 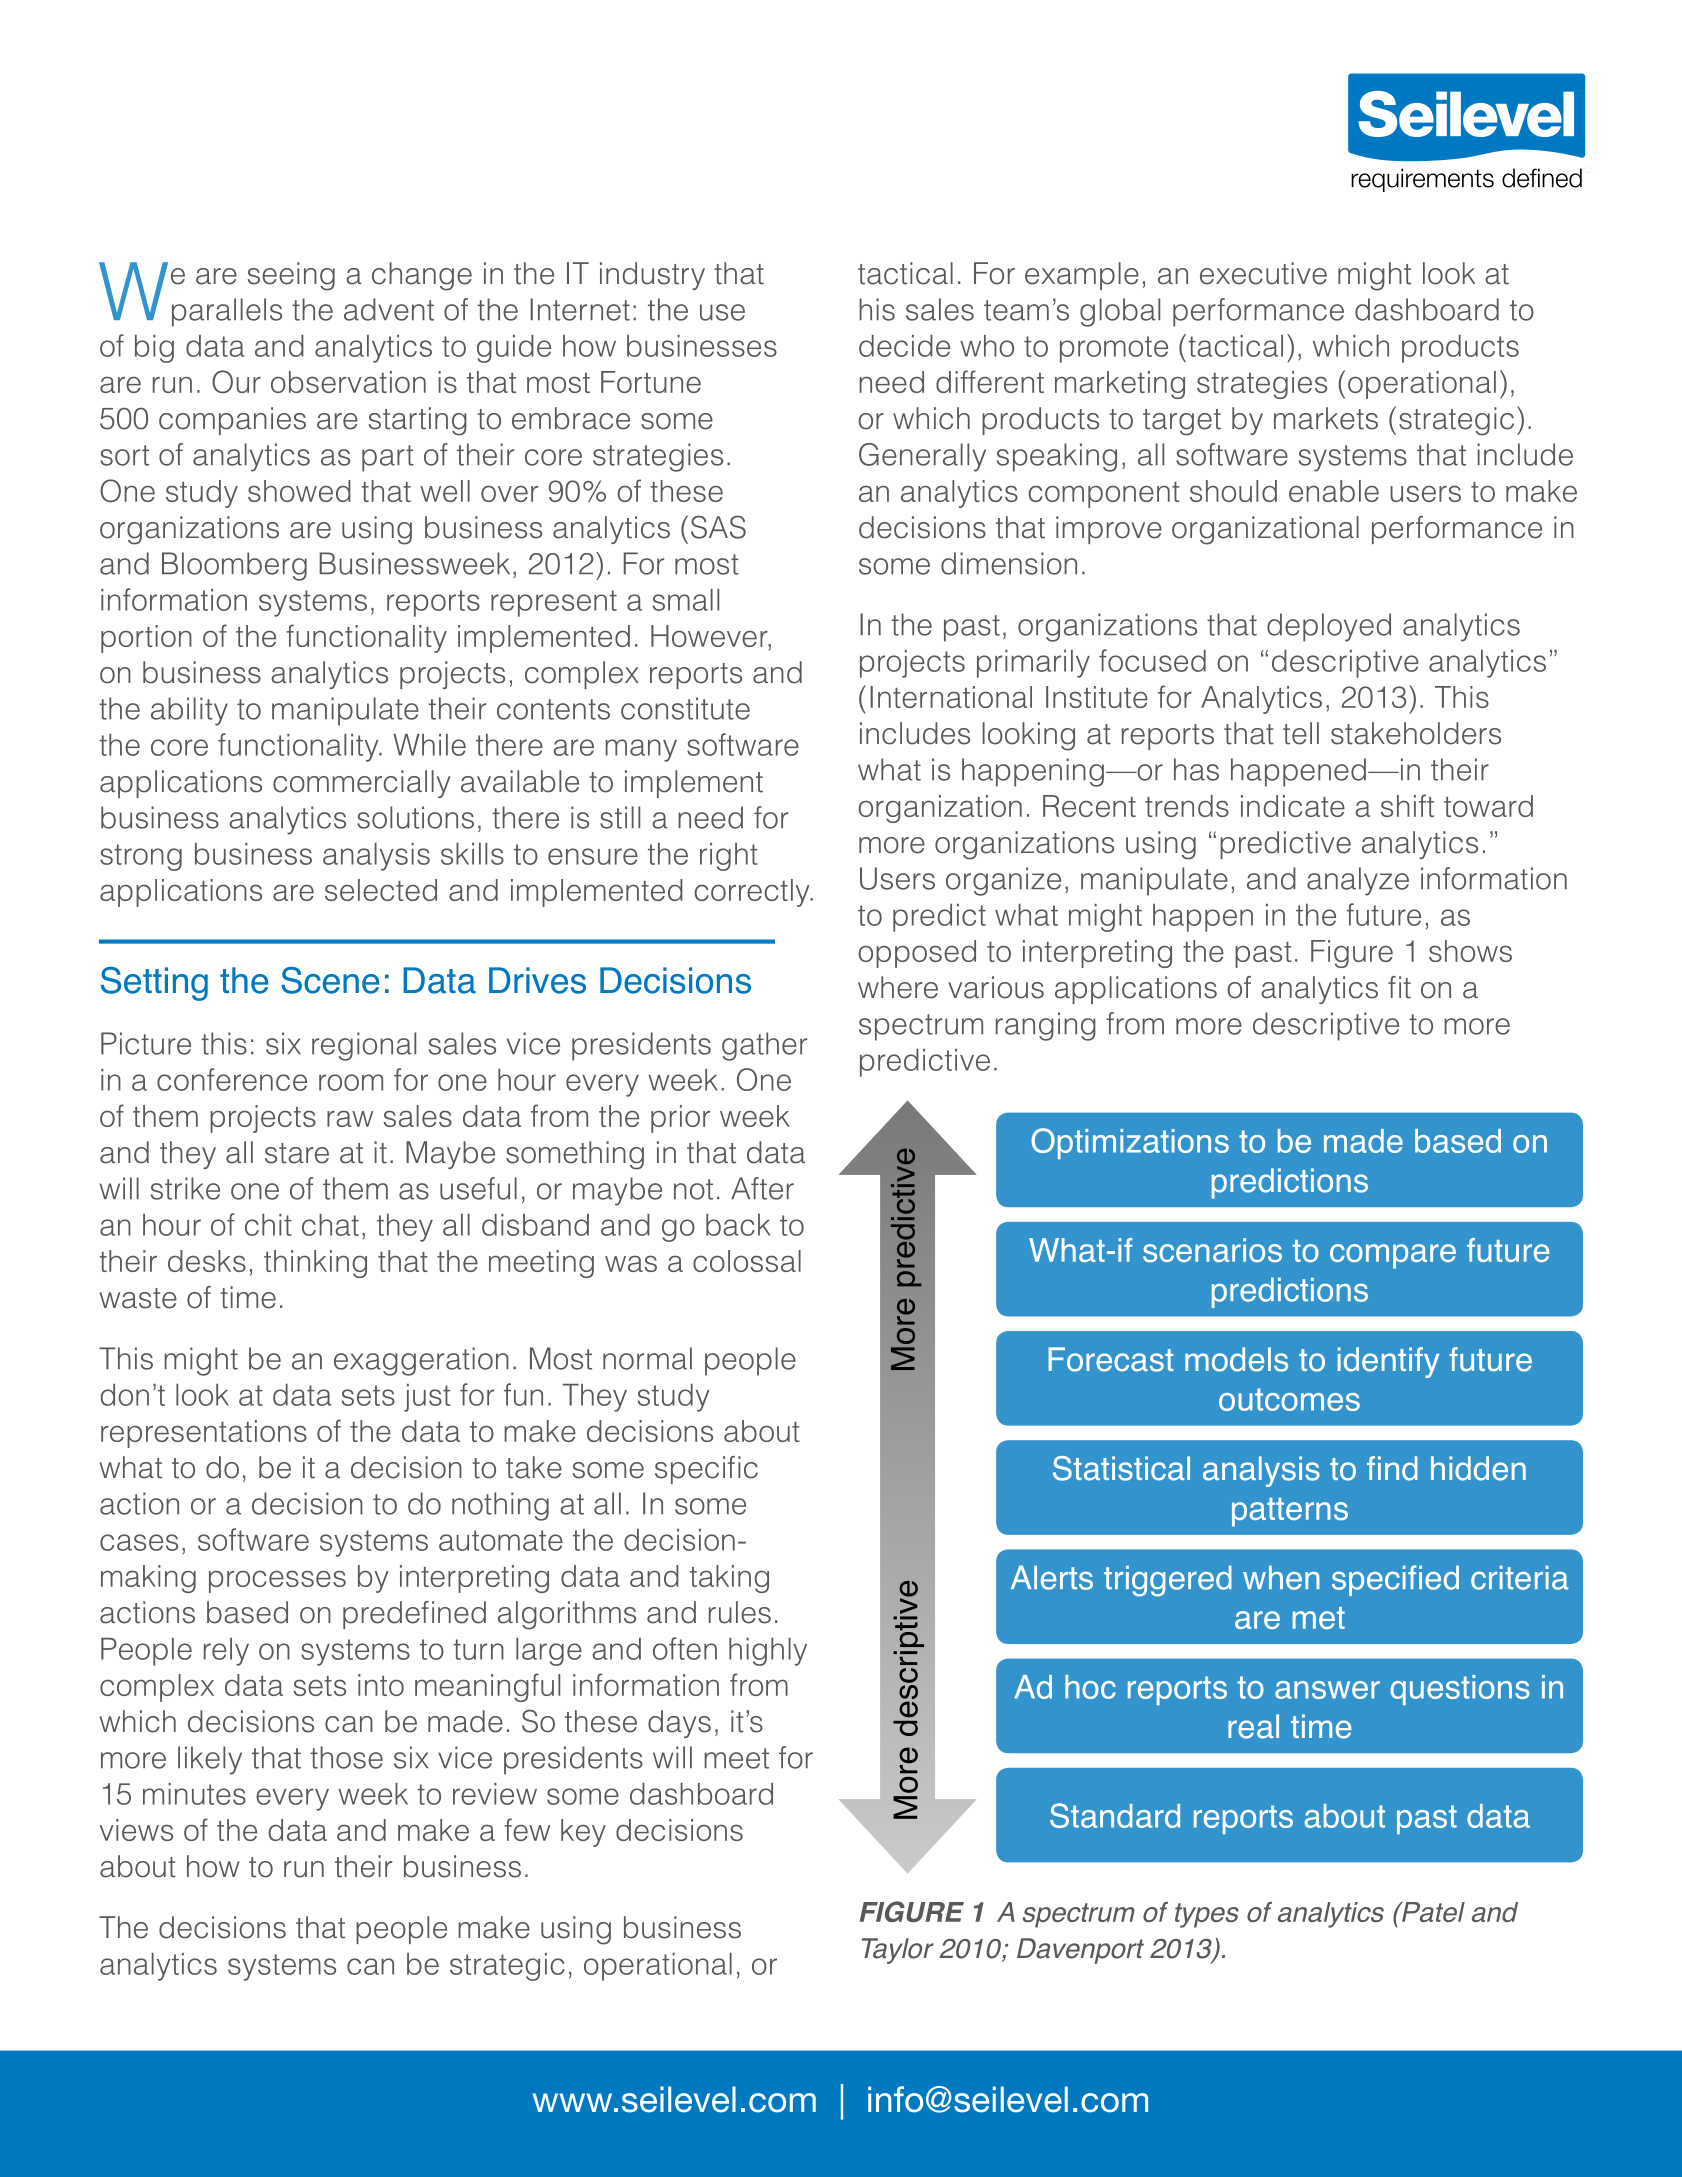 I want to click on executive, so click(x=1263, y=273).
